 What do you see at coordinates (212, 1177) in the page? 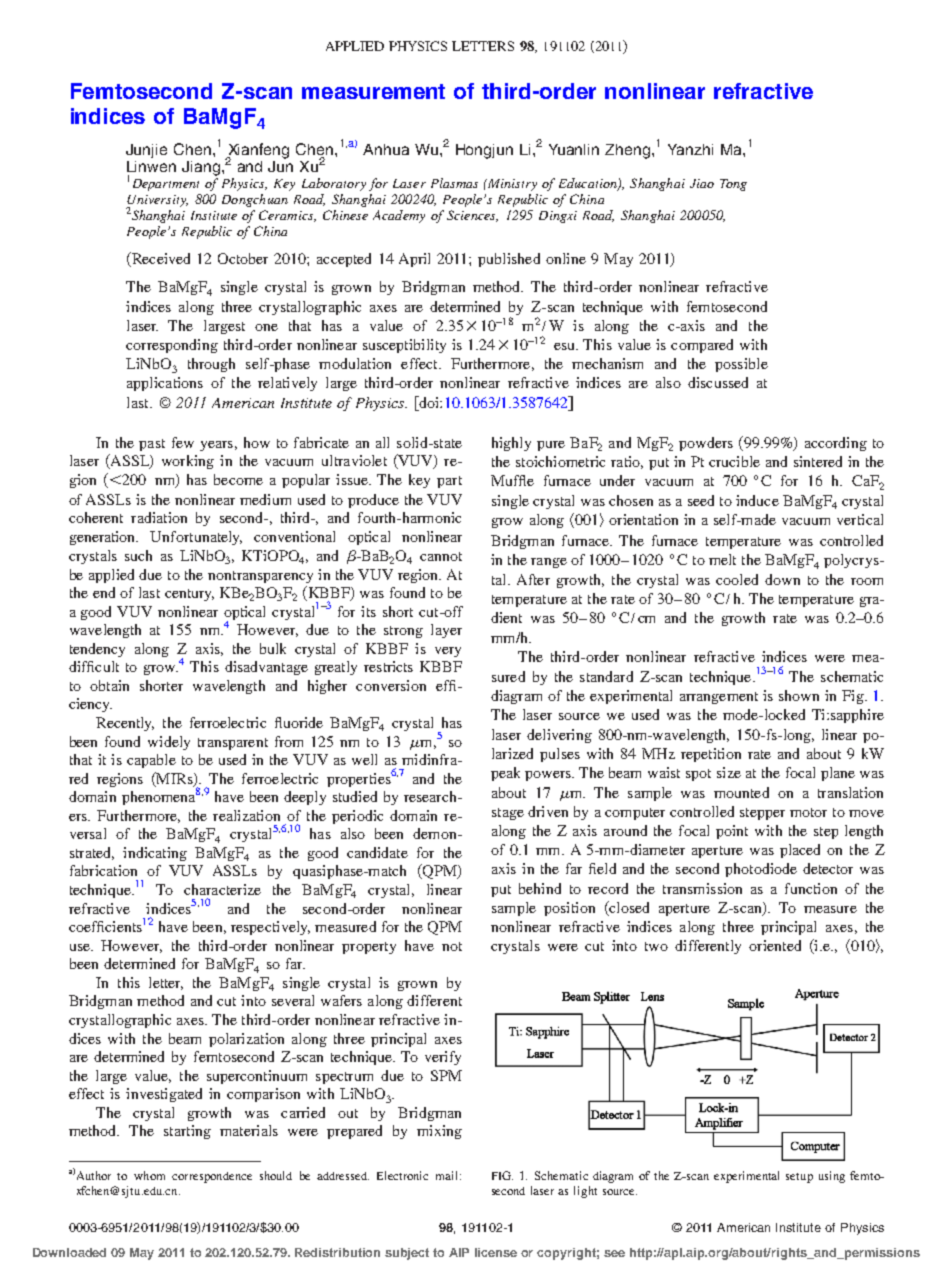
I see `correspondence` at bounding box center [212, 1177].
